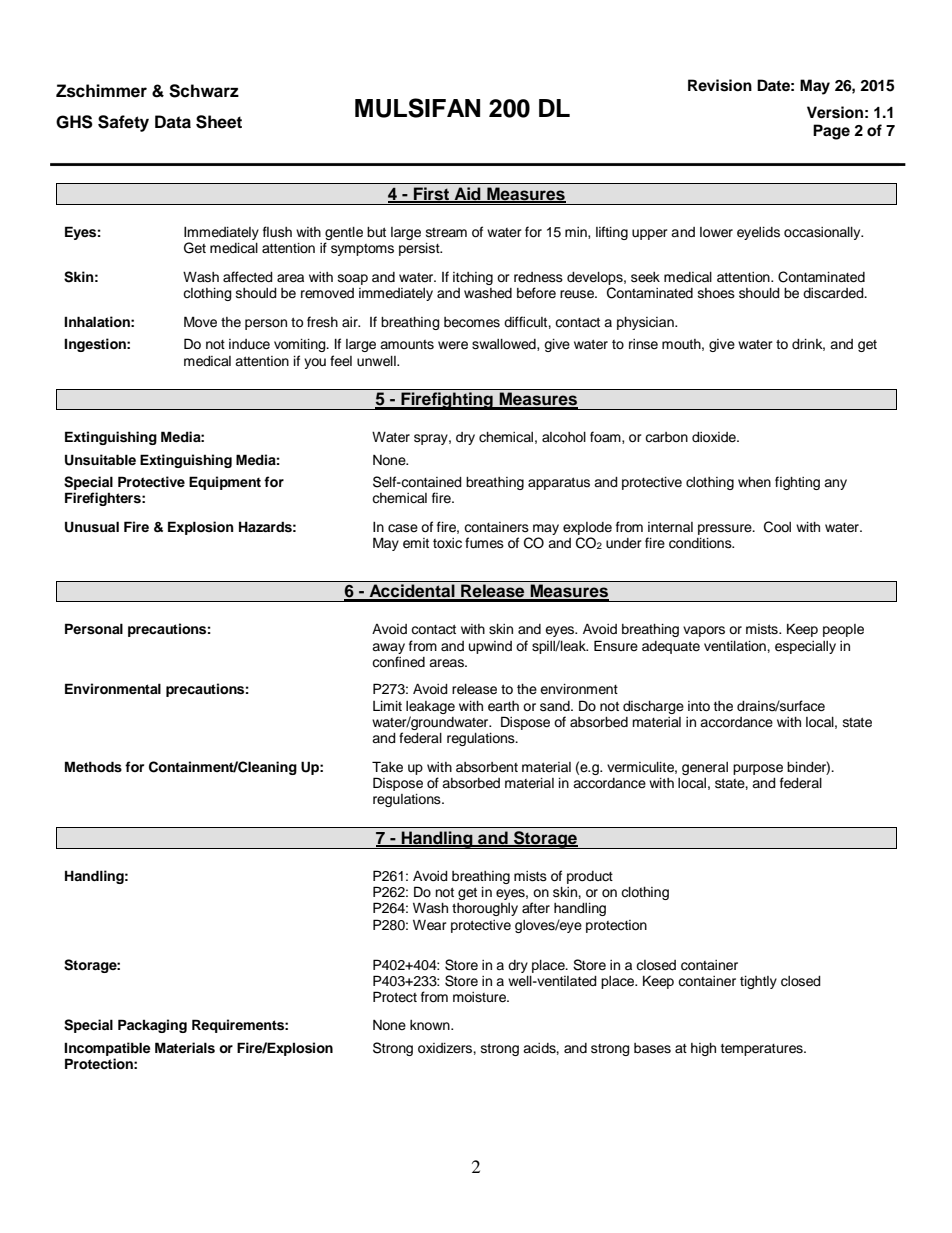 This page has height=1233, width=952. What do you see at coordinates (93, 767) in the page?
I see `Methods` at bounding box center [93, 767].
